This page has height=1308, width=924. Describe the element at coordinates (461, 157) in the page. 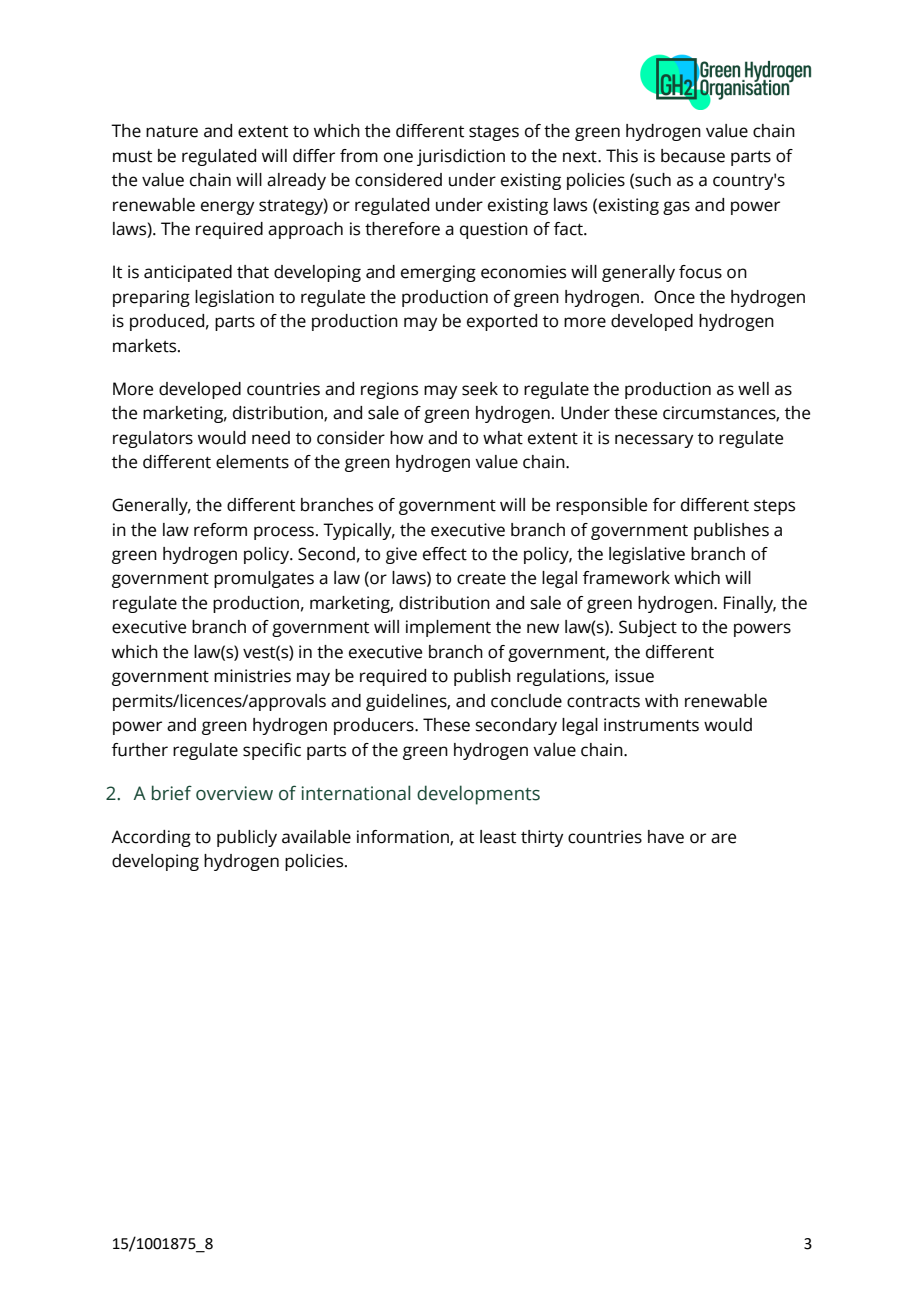

I see `jurisdiction` at that location.
